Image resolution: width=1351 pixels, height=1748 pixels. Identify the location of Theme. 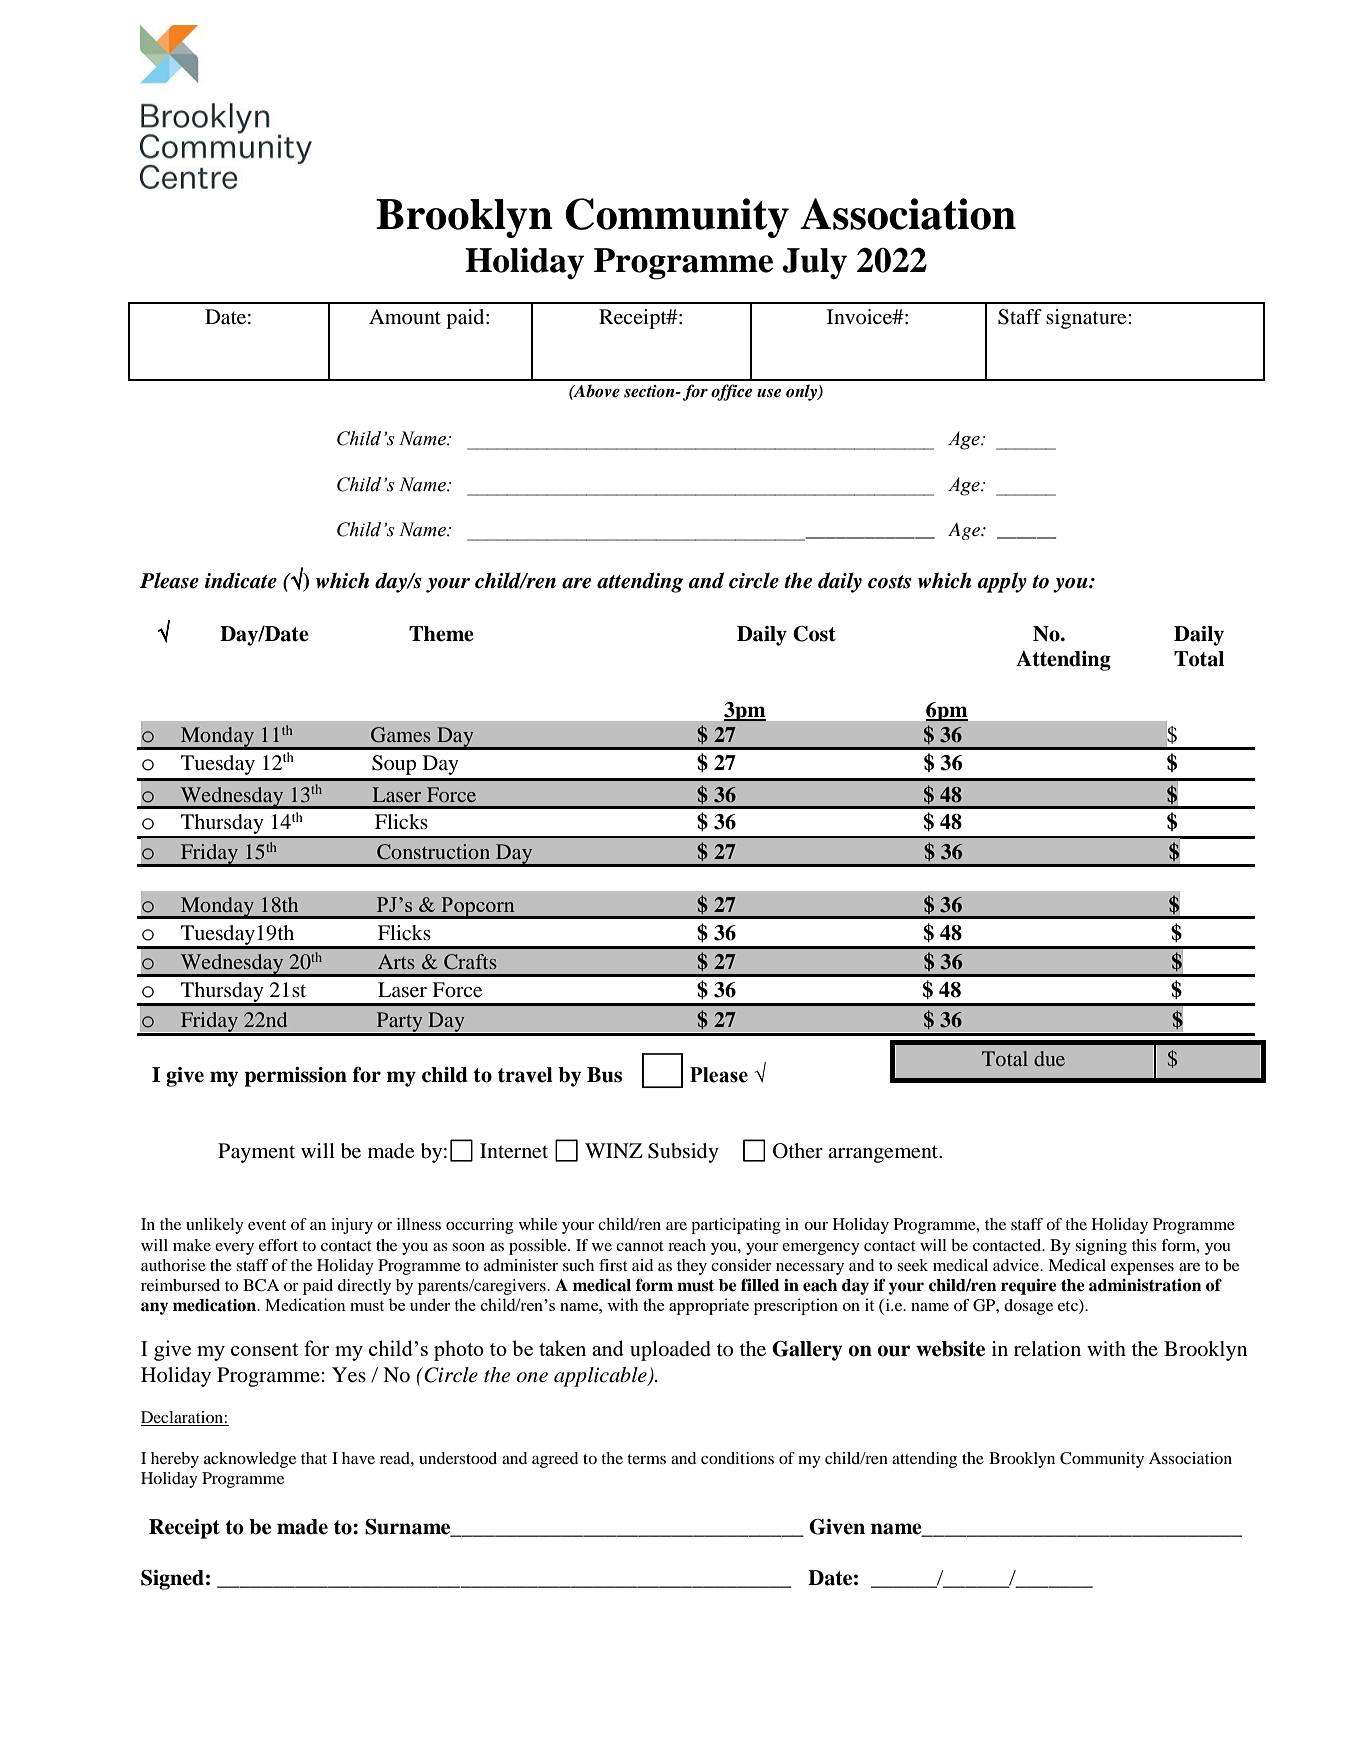
(441, 634).
